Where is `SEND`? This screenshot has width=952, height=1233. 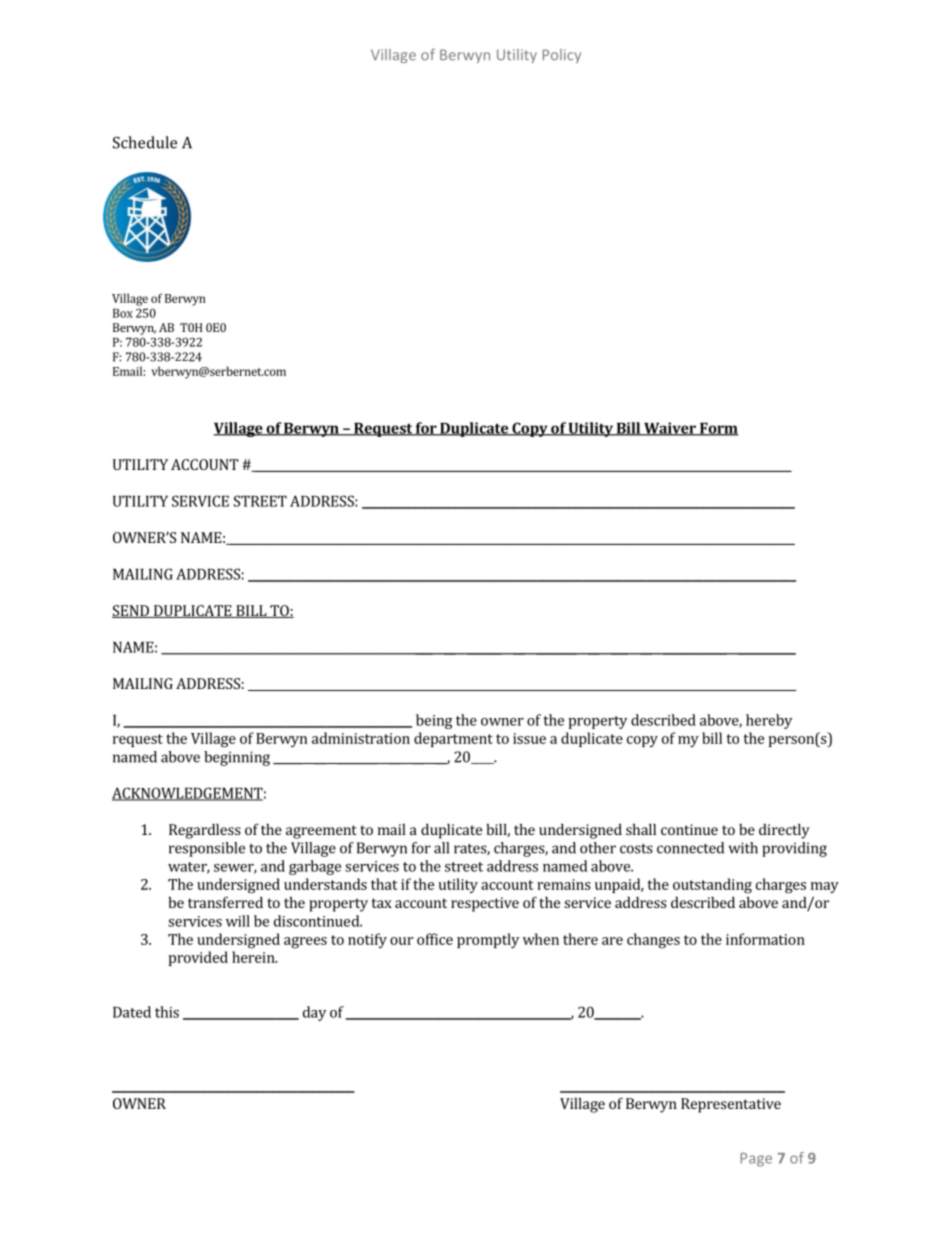
SEND is located at coordinates (131, 611).
